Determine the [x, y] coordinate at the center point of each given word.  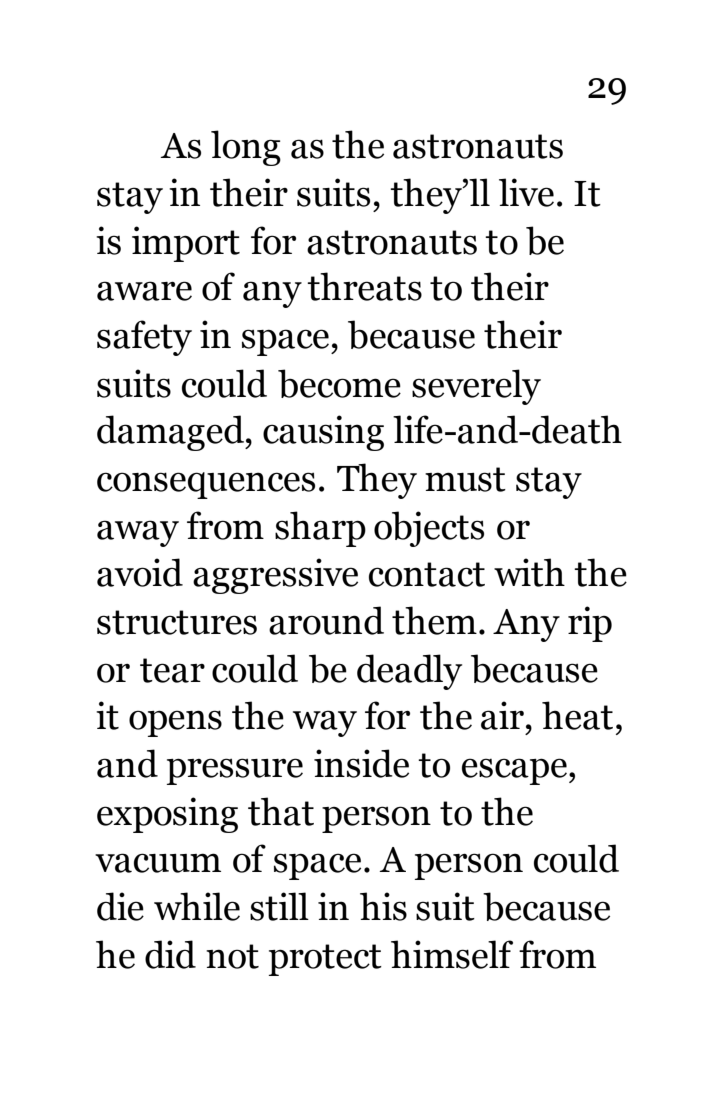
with [529, 572]
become [339, 383]
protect [325, 960]
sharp [320, 529]
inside [361, 763]
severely [476, 387]
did [170, 954]
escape [514, 771]
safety [144, 338]
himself [452, 954]
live [526, 192]
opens [175, 723]
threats [364, 286]
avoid [140, 572]
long [246, 148]
